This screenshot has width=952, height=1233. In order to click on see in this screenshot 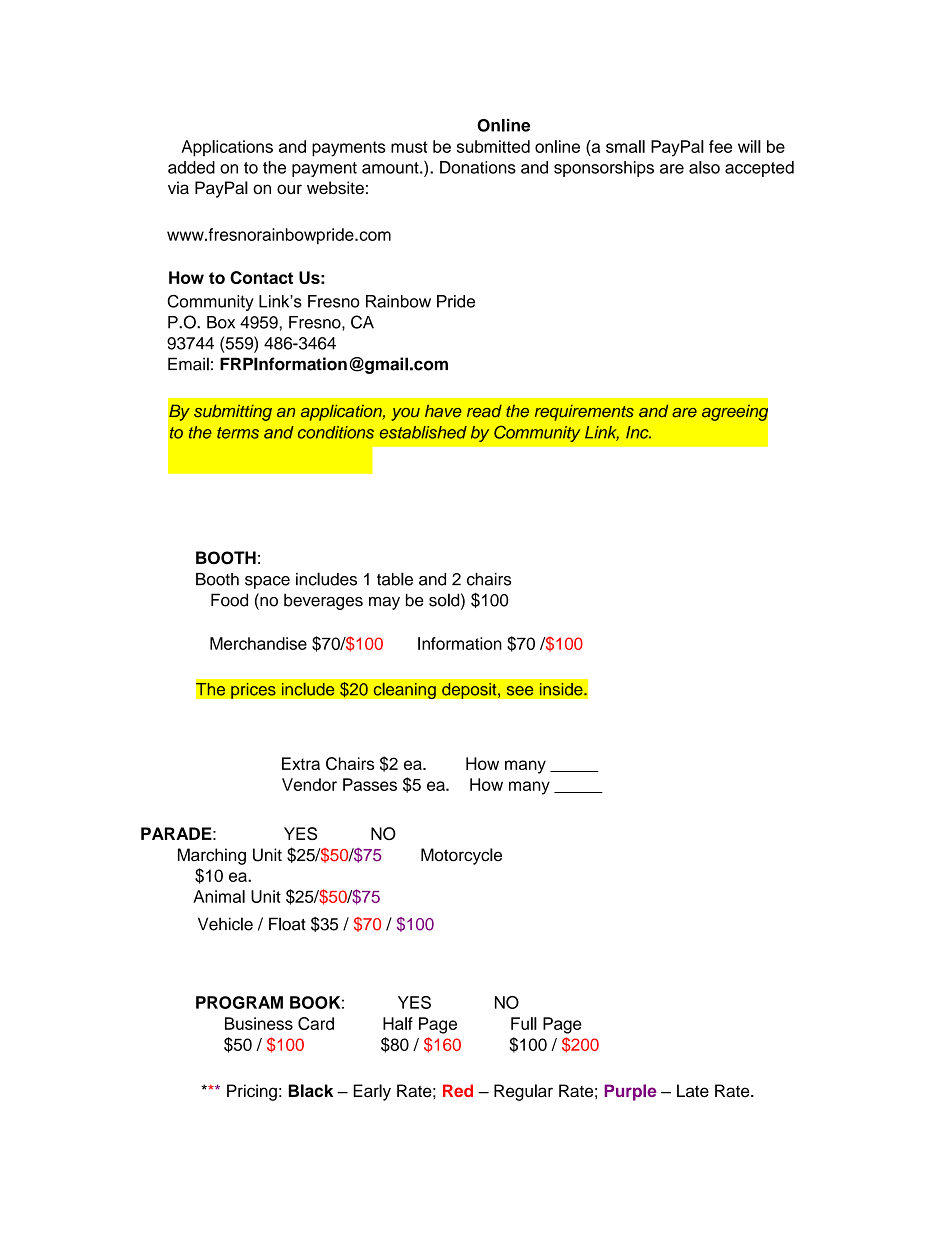, I will do `click(520, 691)`.
